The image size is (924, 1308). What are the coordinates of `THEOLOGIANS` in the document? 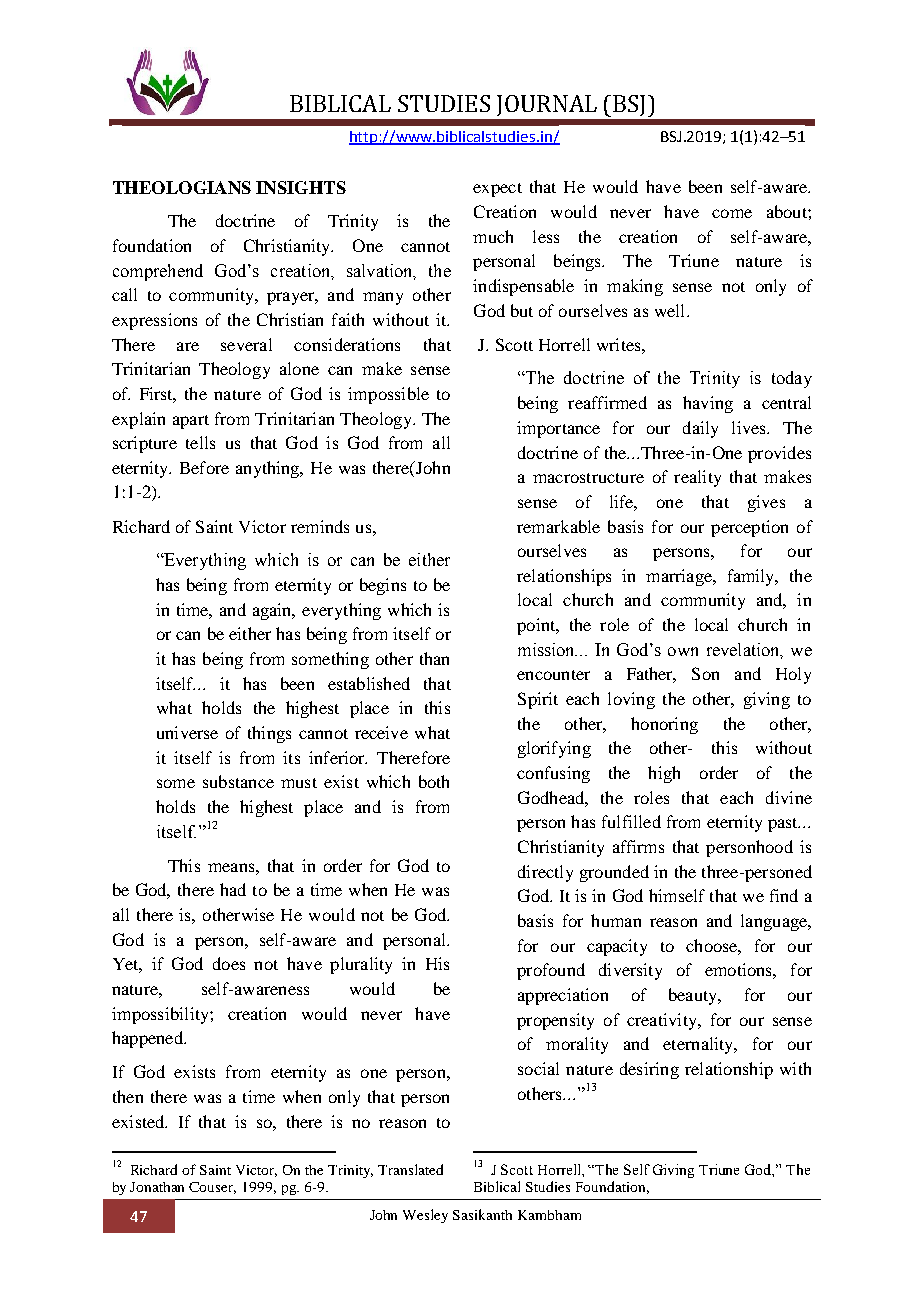 It's located at (182, 187).
